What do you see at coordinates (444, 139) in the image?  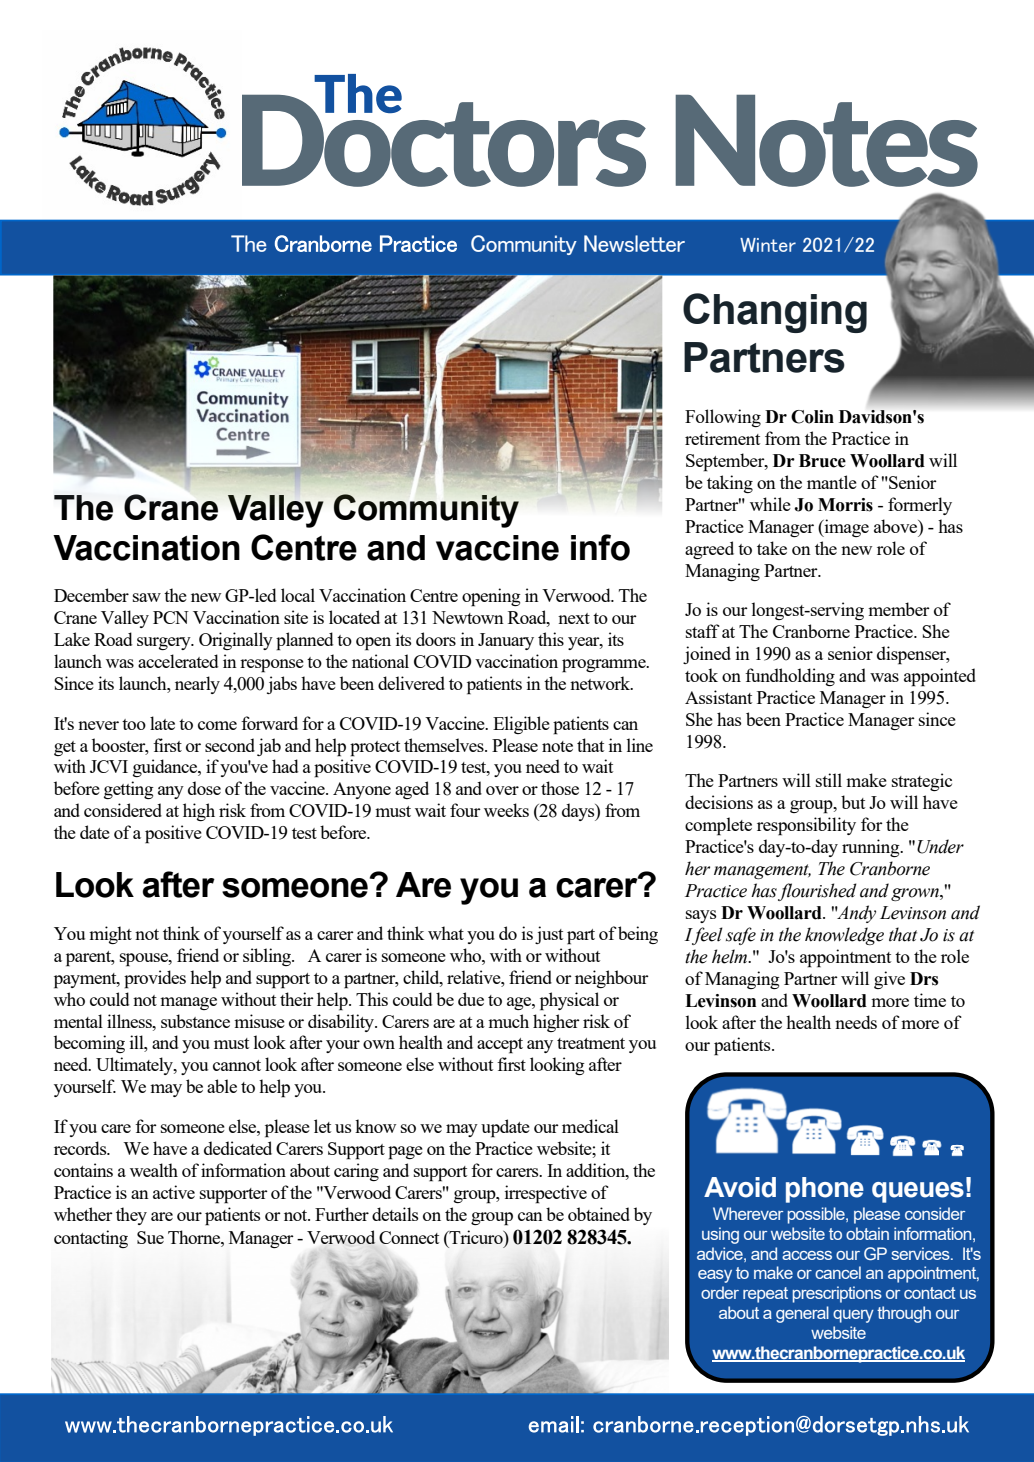 I see `Doctors` at bounding box center [444, 139].
